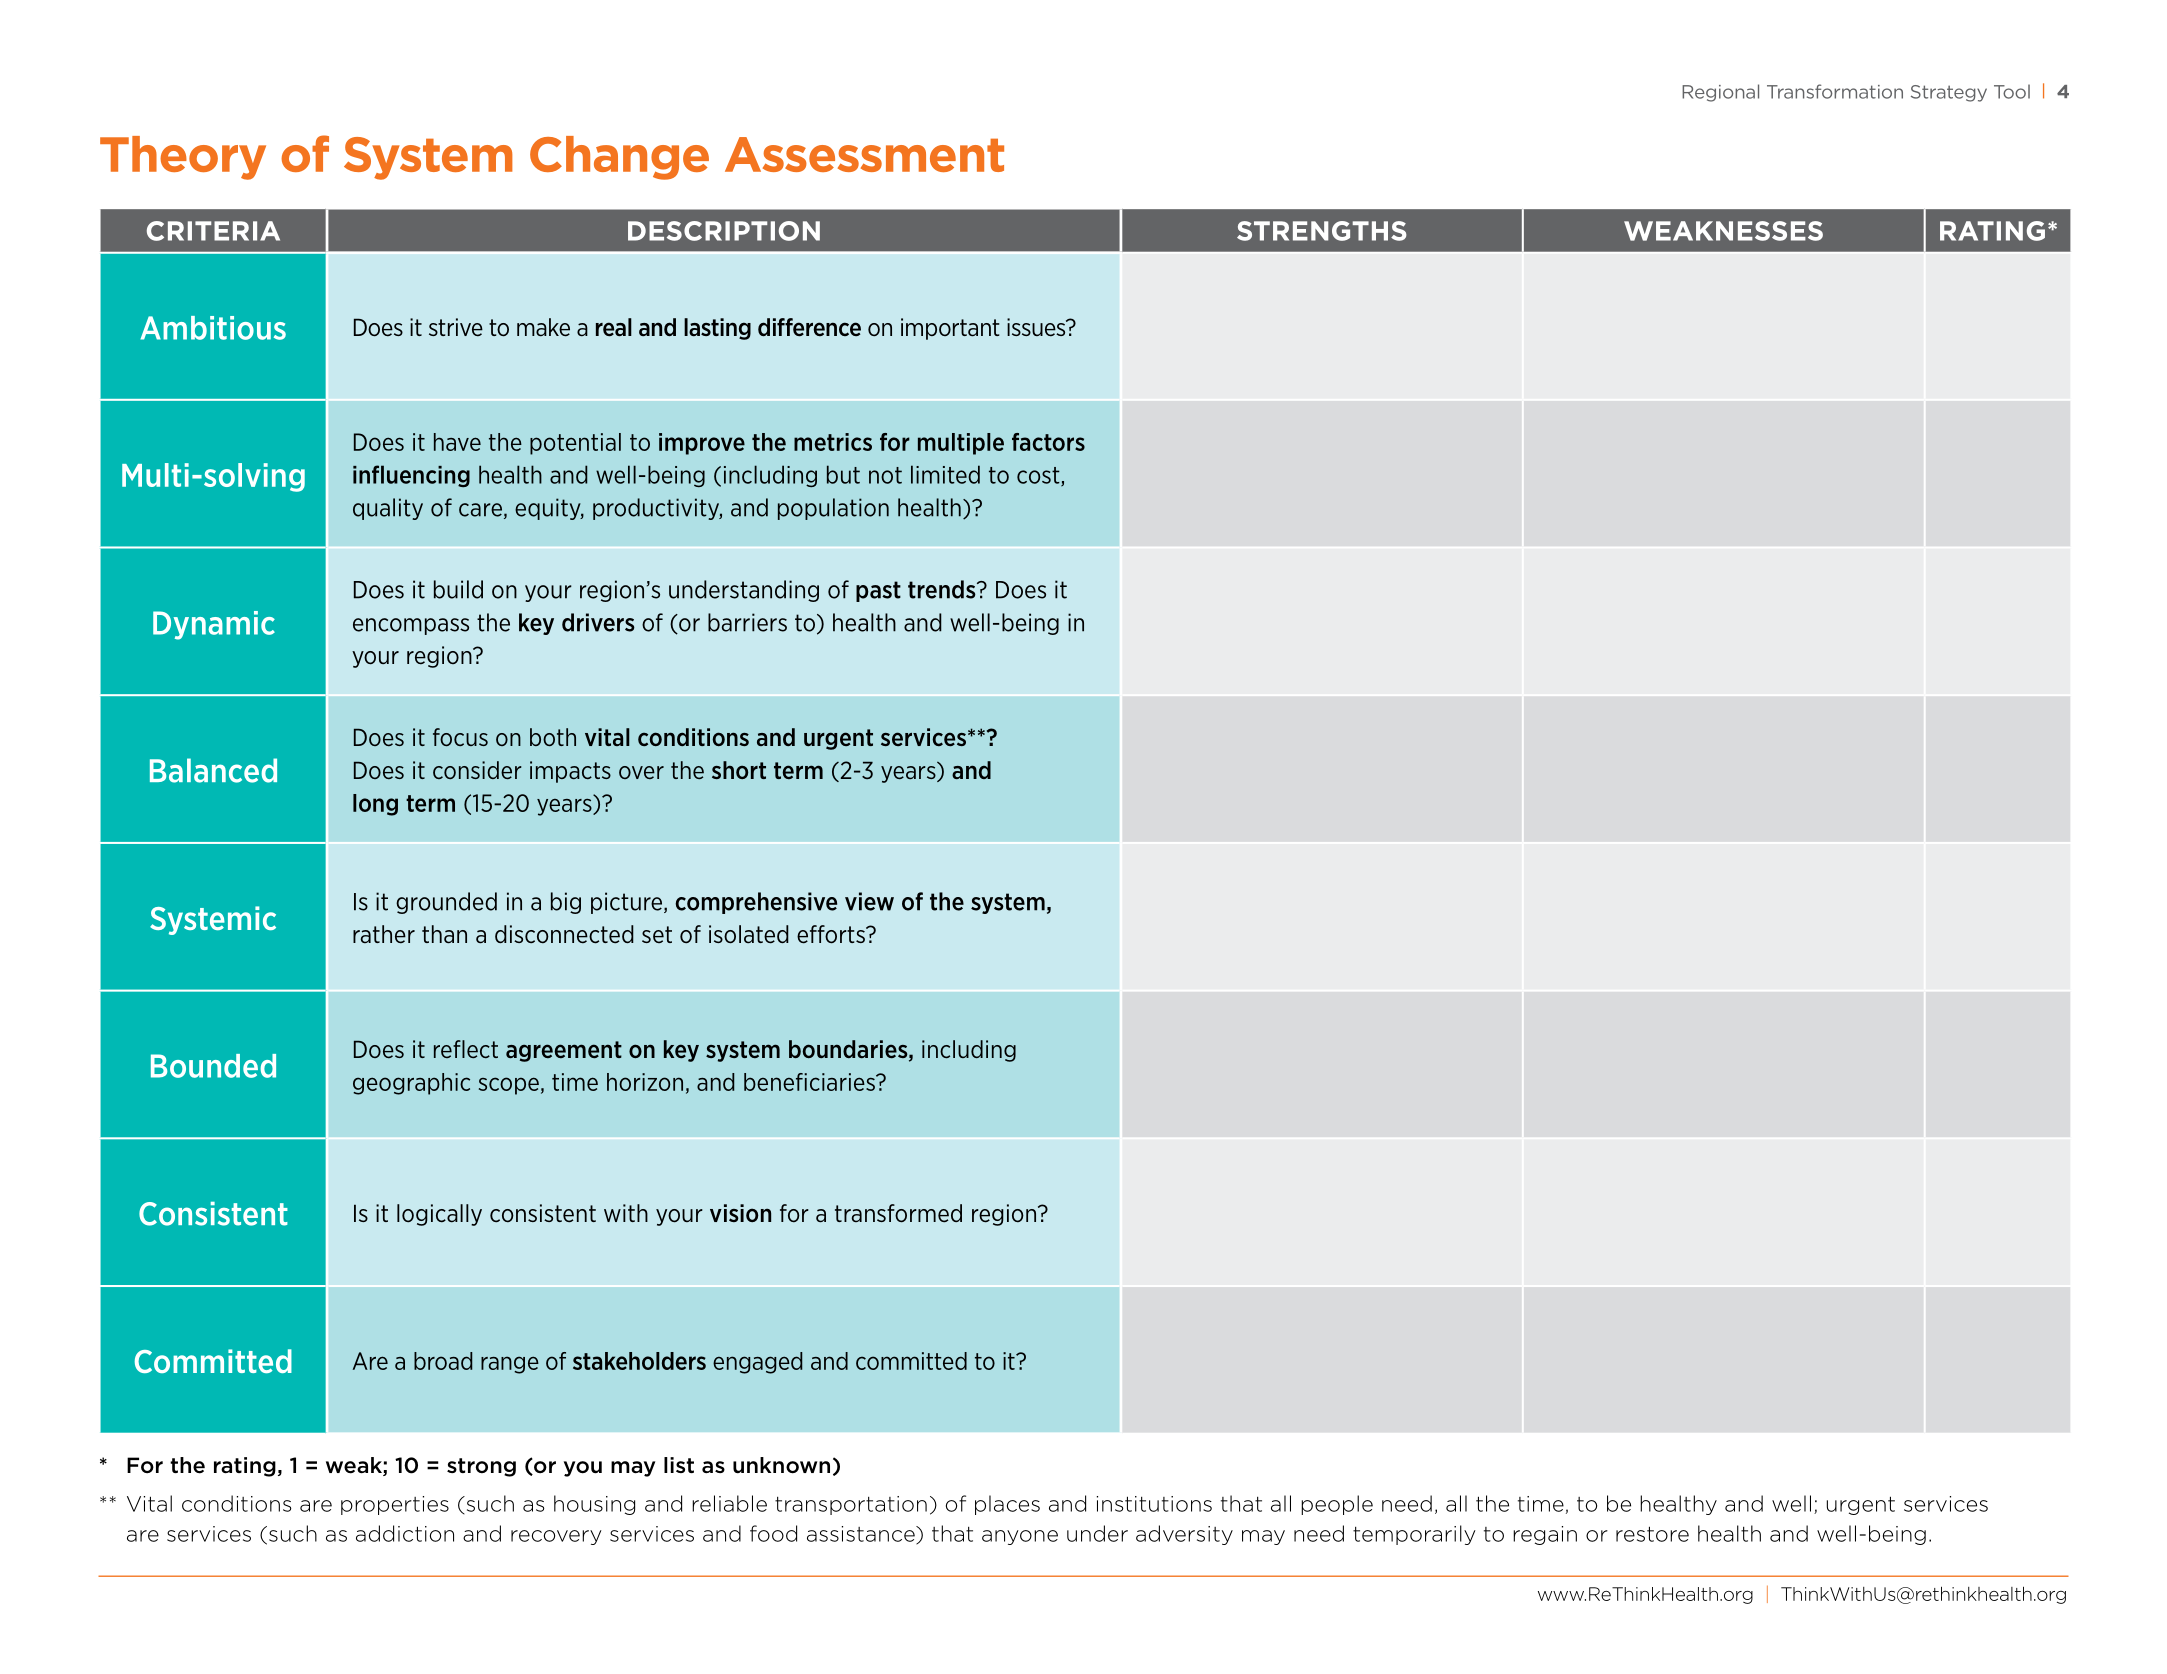 The image size is (2167, 1674). Describe the element at coordinates (439, 1215) in the screenshot. I see `logically` at that location.
